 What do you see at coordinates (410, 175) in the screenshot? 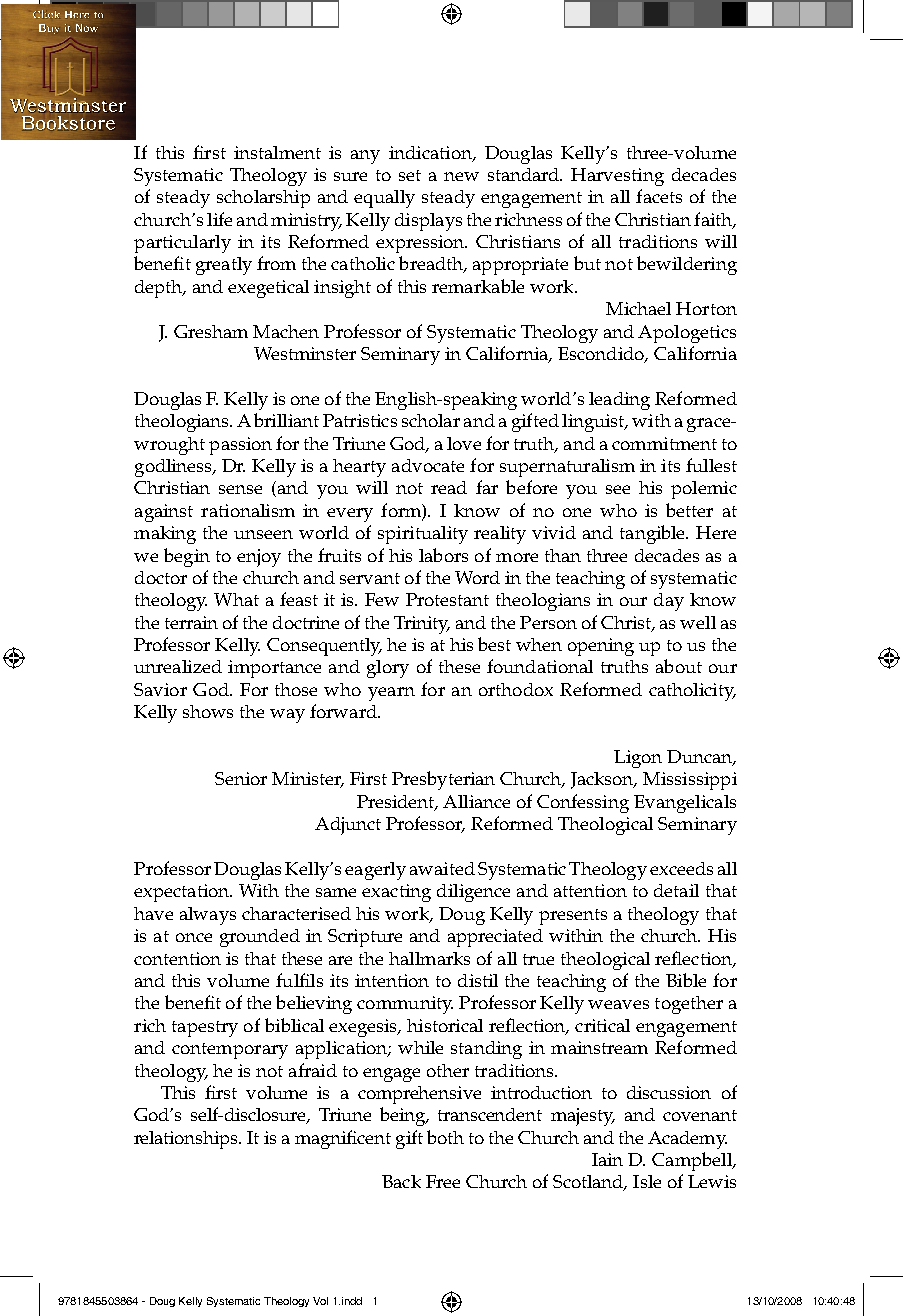
I see `set` at bounding box center [410, 175].
